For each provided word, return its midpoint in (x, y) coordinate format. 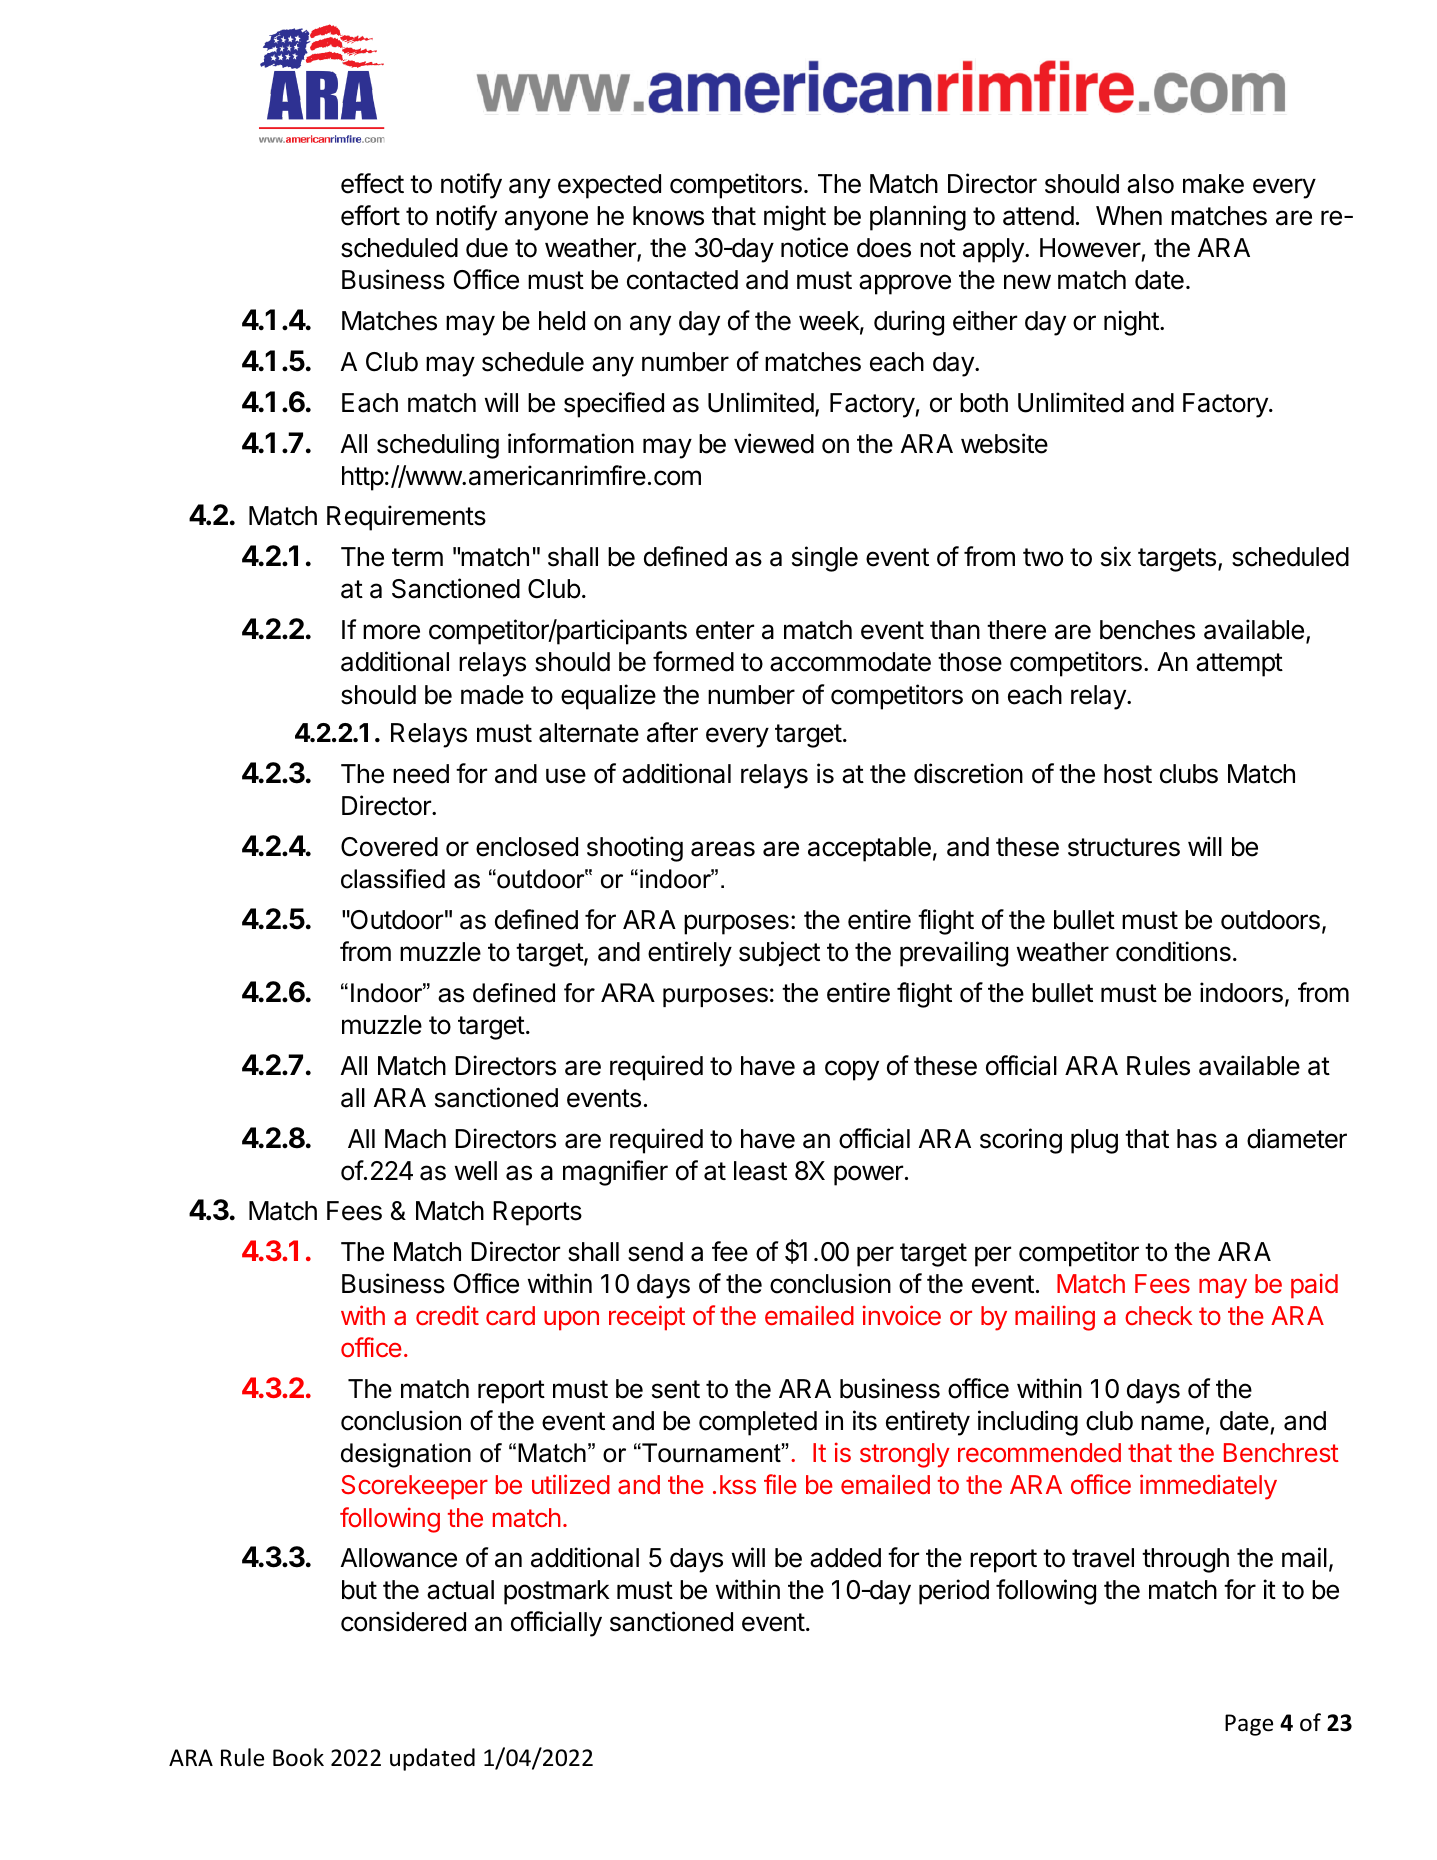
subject (779, 954)
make (1213, 184)
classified (393, 879)
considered (403, 1621)
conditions (1173, 951)
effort (370, 215)
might (795, 218)
